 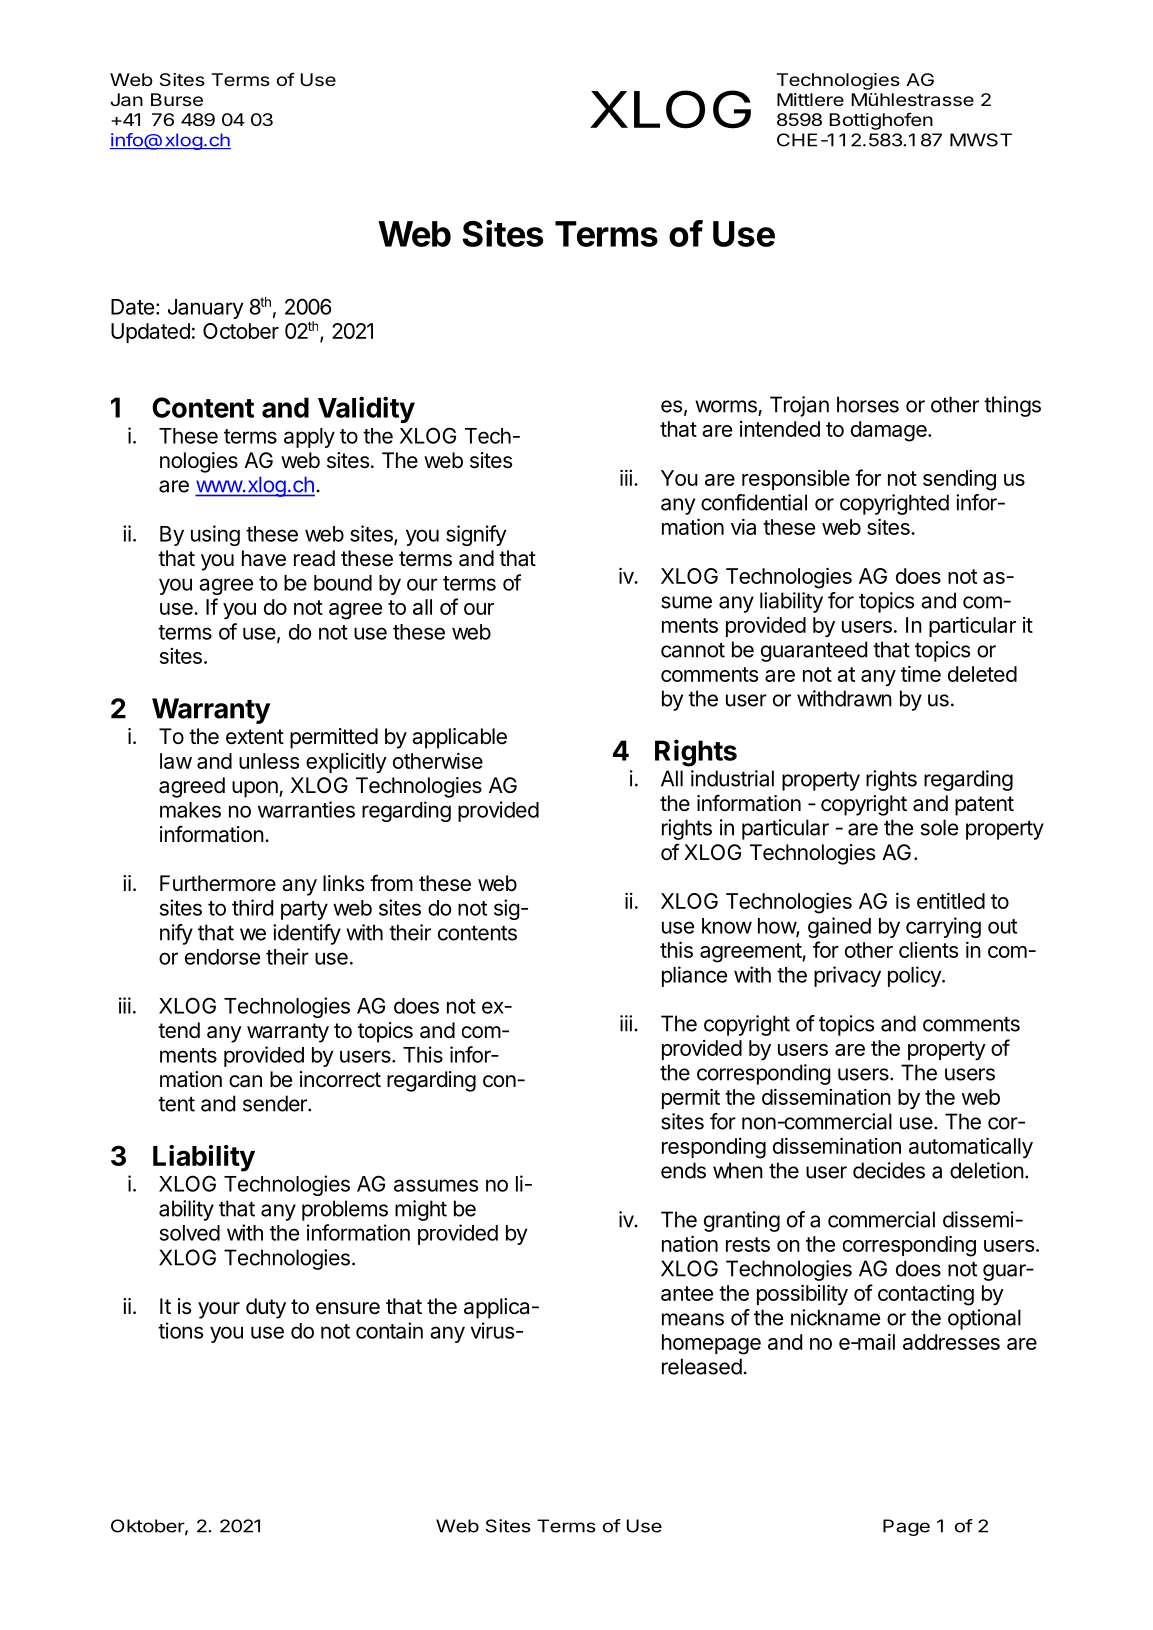 I want to click on have, so click(x=264, y=558).
